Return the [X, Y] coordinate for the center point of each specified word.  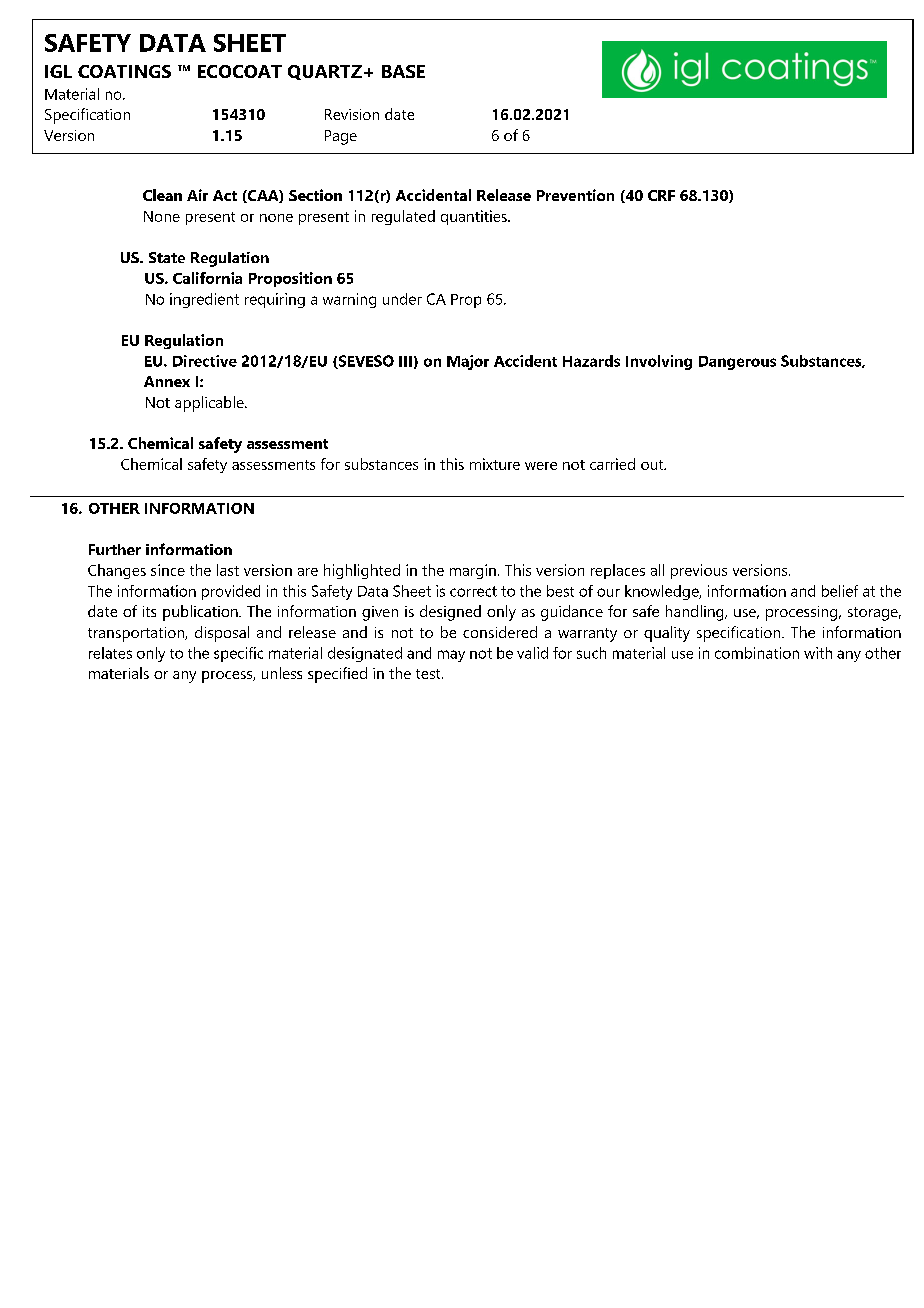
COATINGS [124, 71]
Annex [167, 381]
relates [110, 653]
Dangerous [737, 363]
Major [468, 362]
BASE [403, 71]
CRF [661, 195]
